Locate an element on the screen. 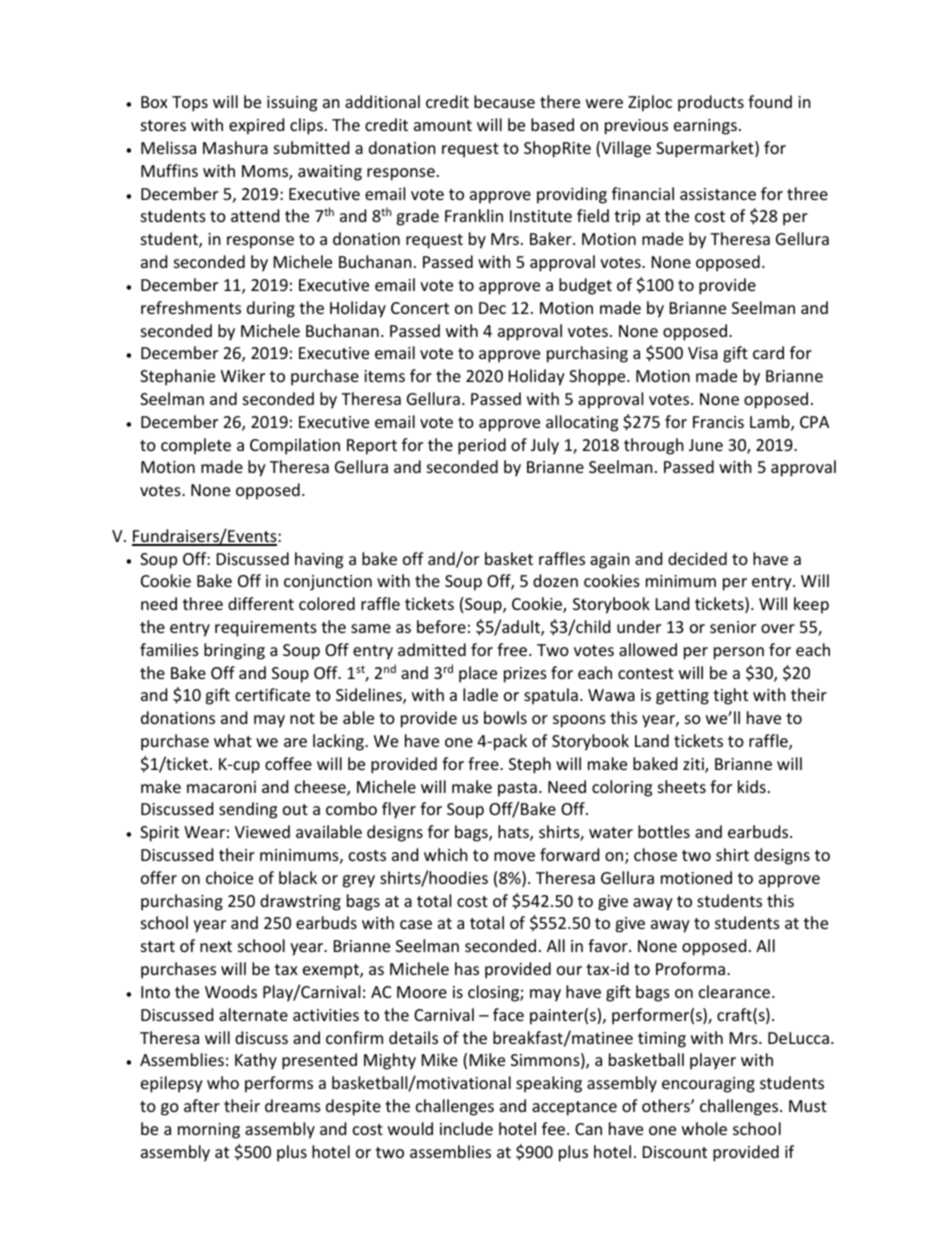 The height and width of the screenshot is (1233, 952). whole is located at coordinates (704, 1128).
